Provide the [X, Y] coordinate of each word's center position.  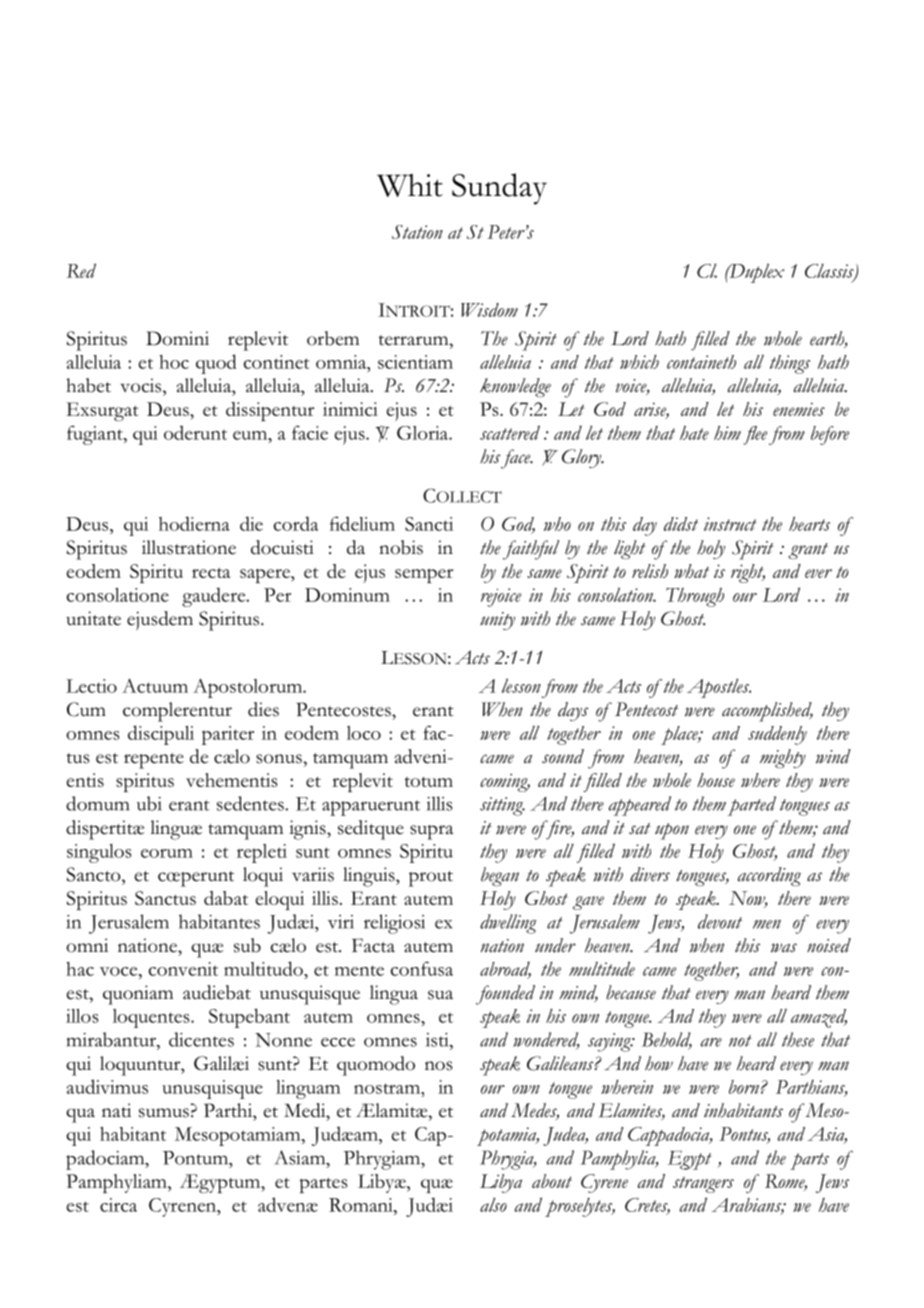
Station [417, 232]
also [493, 1205]
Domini [177, 338]
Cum [86, 709]
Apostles [719, 688]
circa [118, 1205]
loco [364, 733]
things [790, 364]
